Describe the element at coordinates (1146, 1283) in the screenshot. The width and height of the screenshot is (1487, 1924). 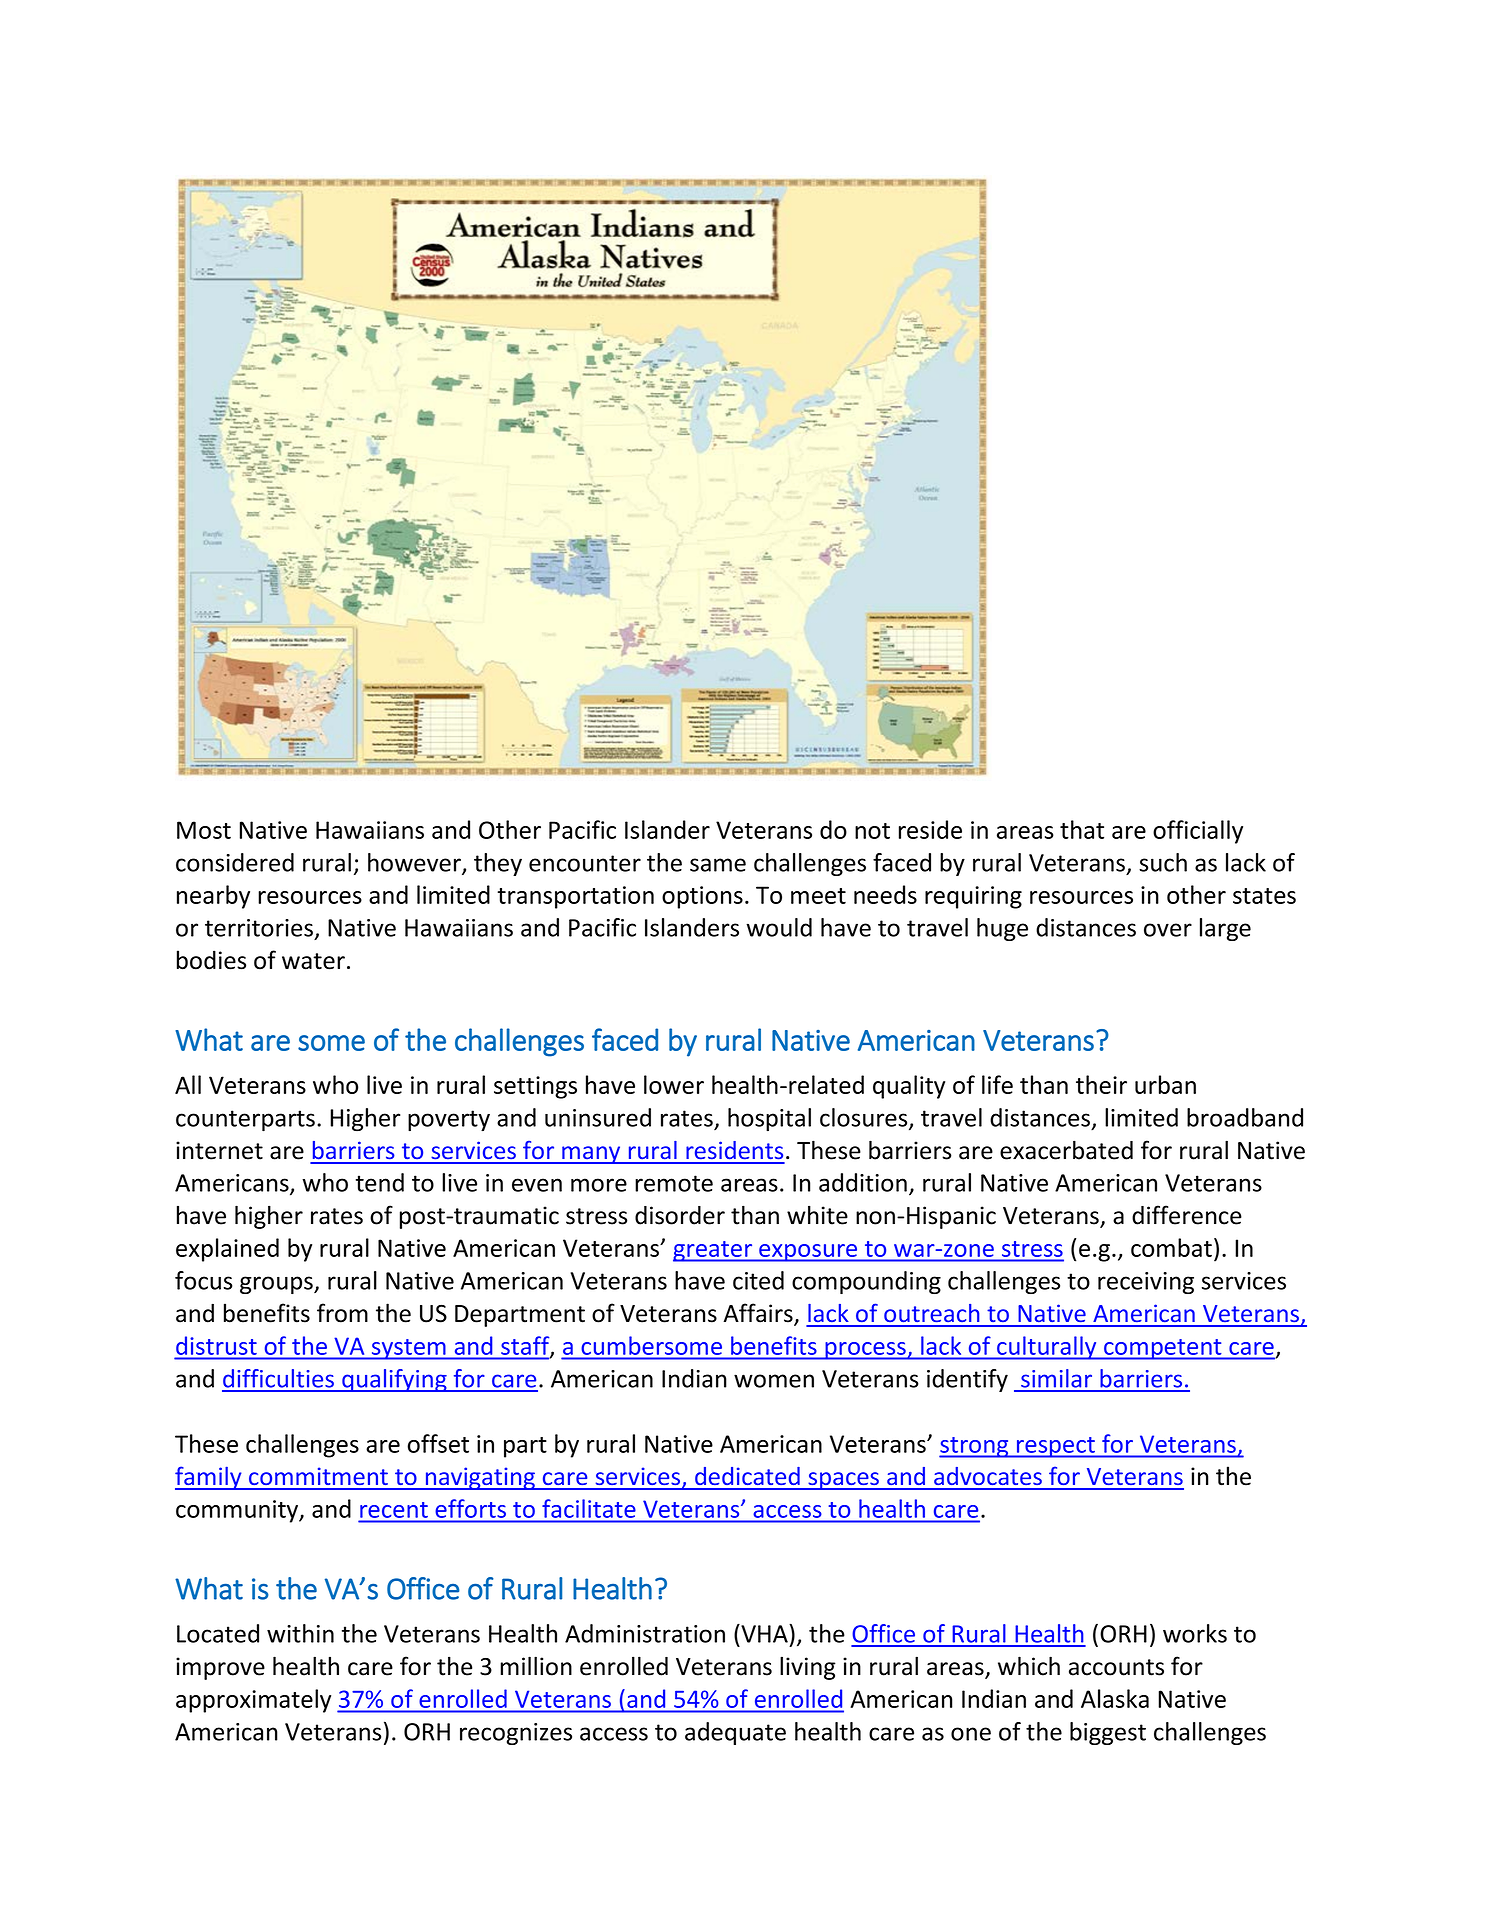
I see `receiving` at that location.
